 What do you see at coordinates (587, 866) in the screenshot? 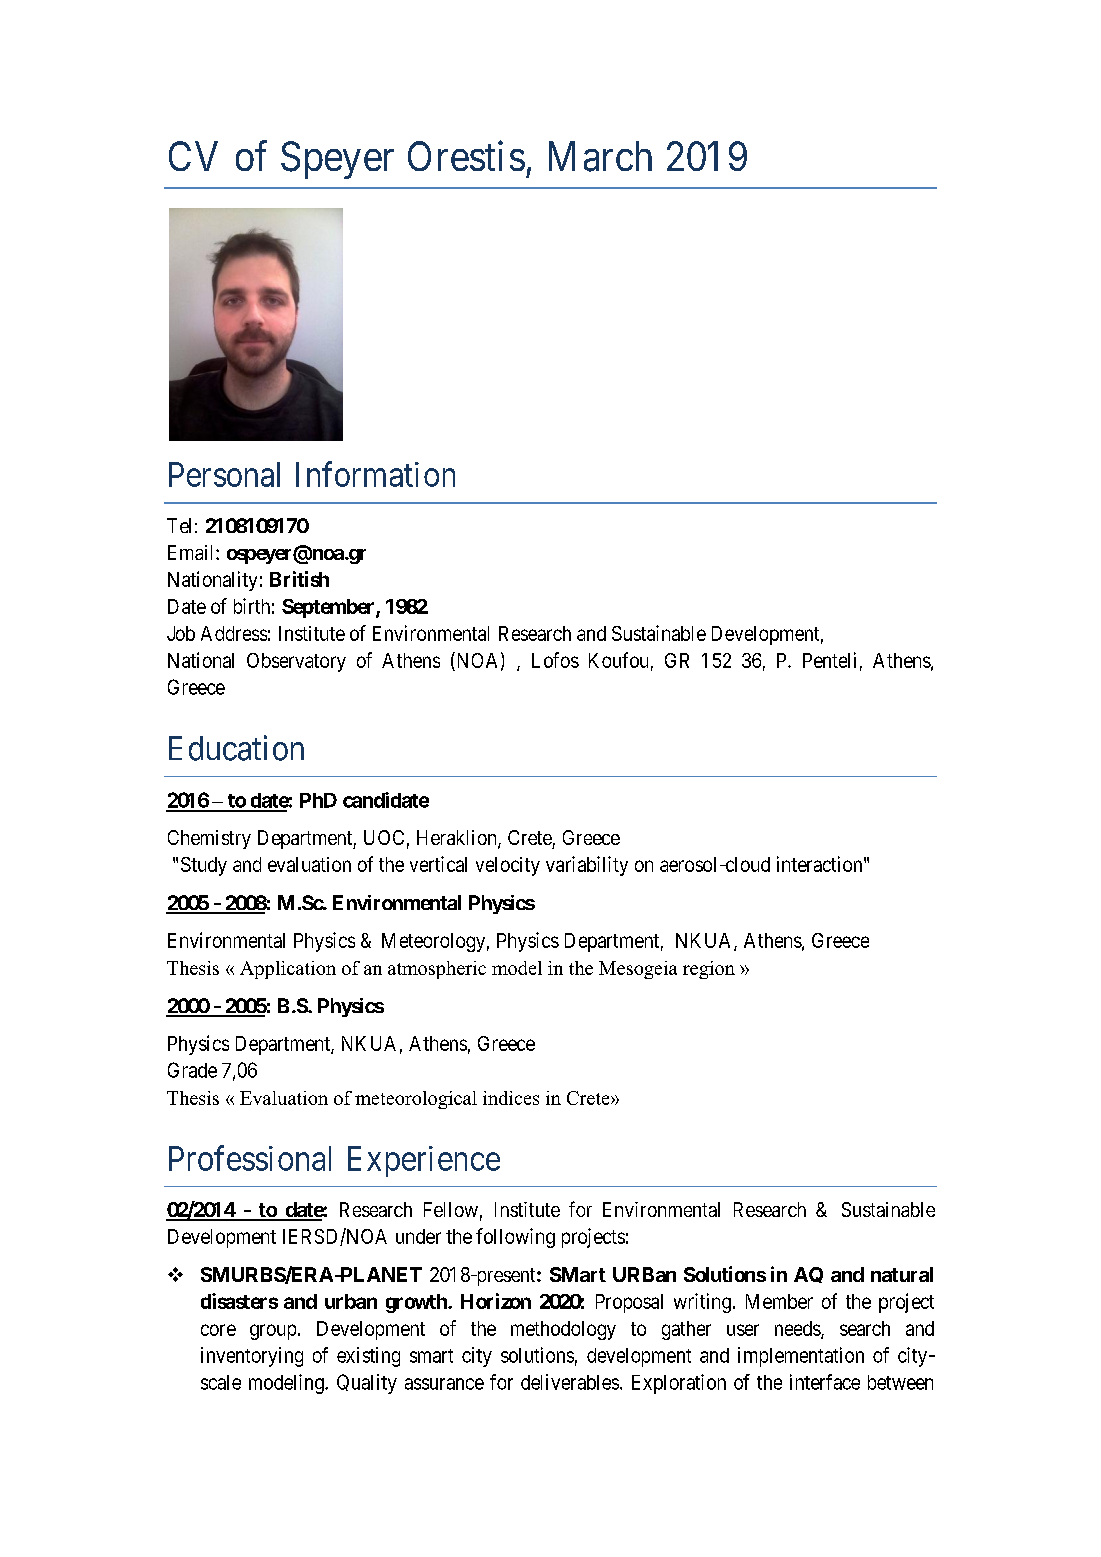
I see `variability` at bounding box center [587, 866].
